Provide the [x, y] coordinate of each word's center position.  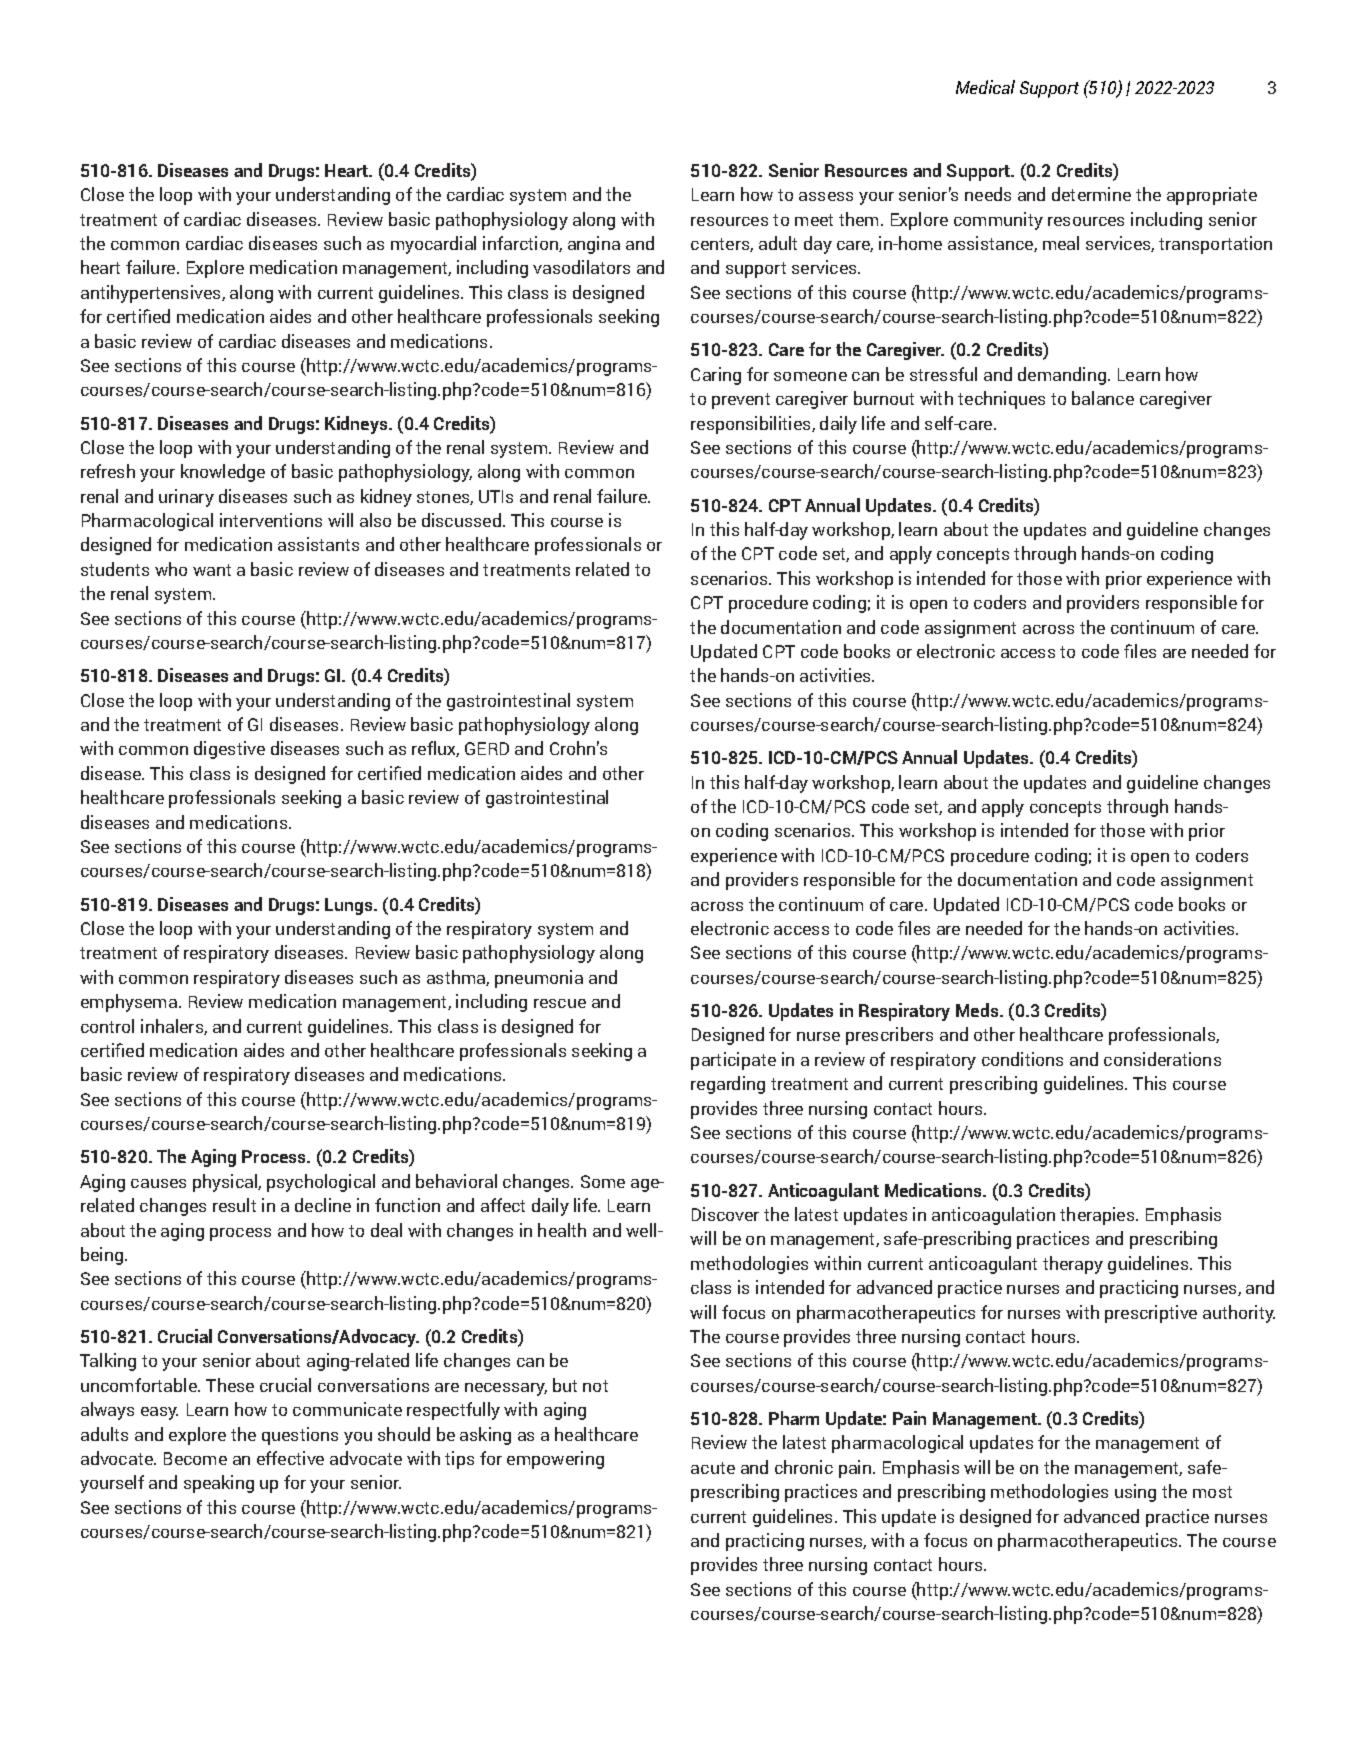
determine [1091, 194]
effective [290, 1458]
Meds [978, 1010]
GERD [487, 748]
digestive [229, 750]
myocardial [433, 245]
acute [713, 1468]
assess [826, 196]
